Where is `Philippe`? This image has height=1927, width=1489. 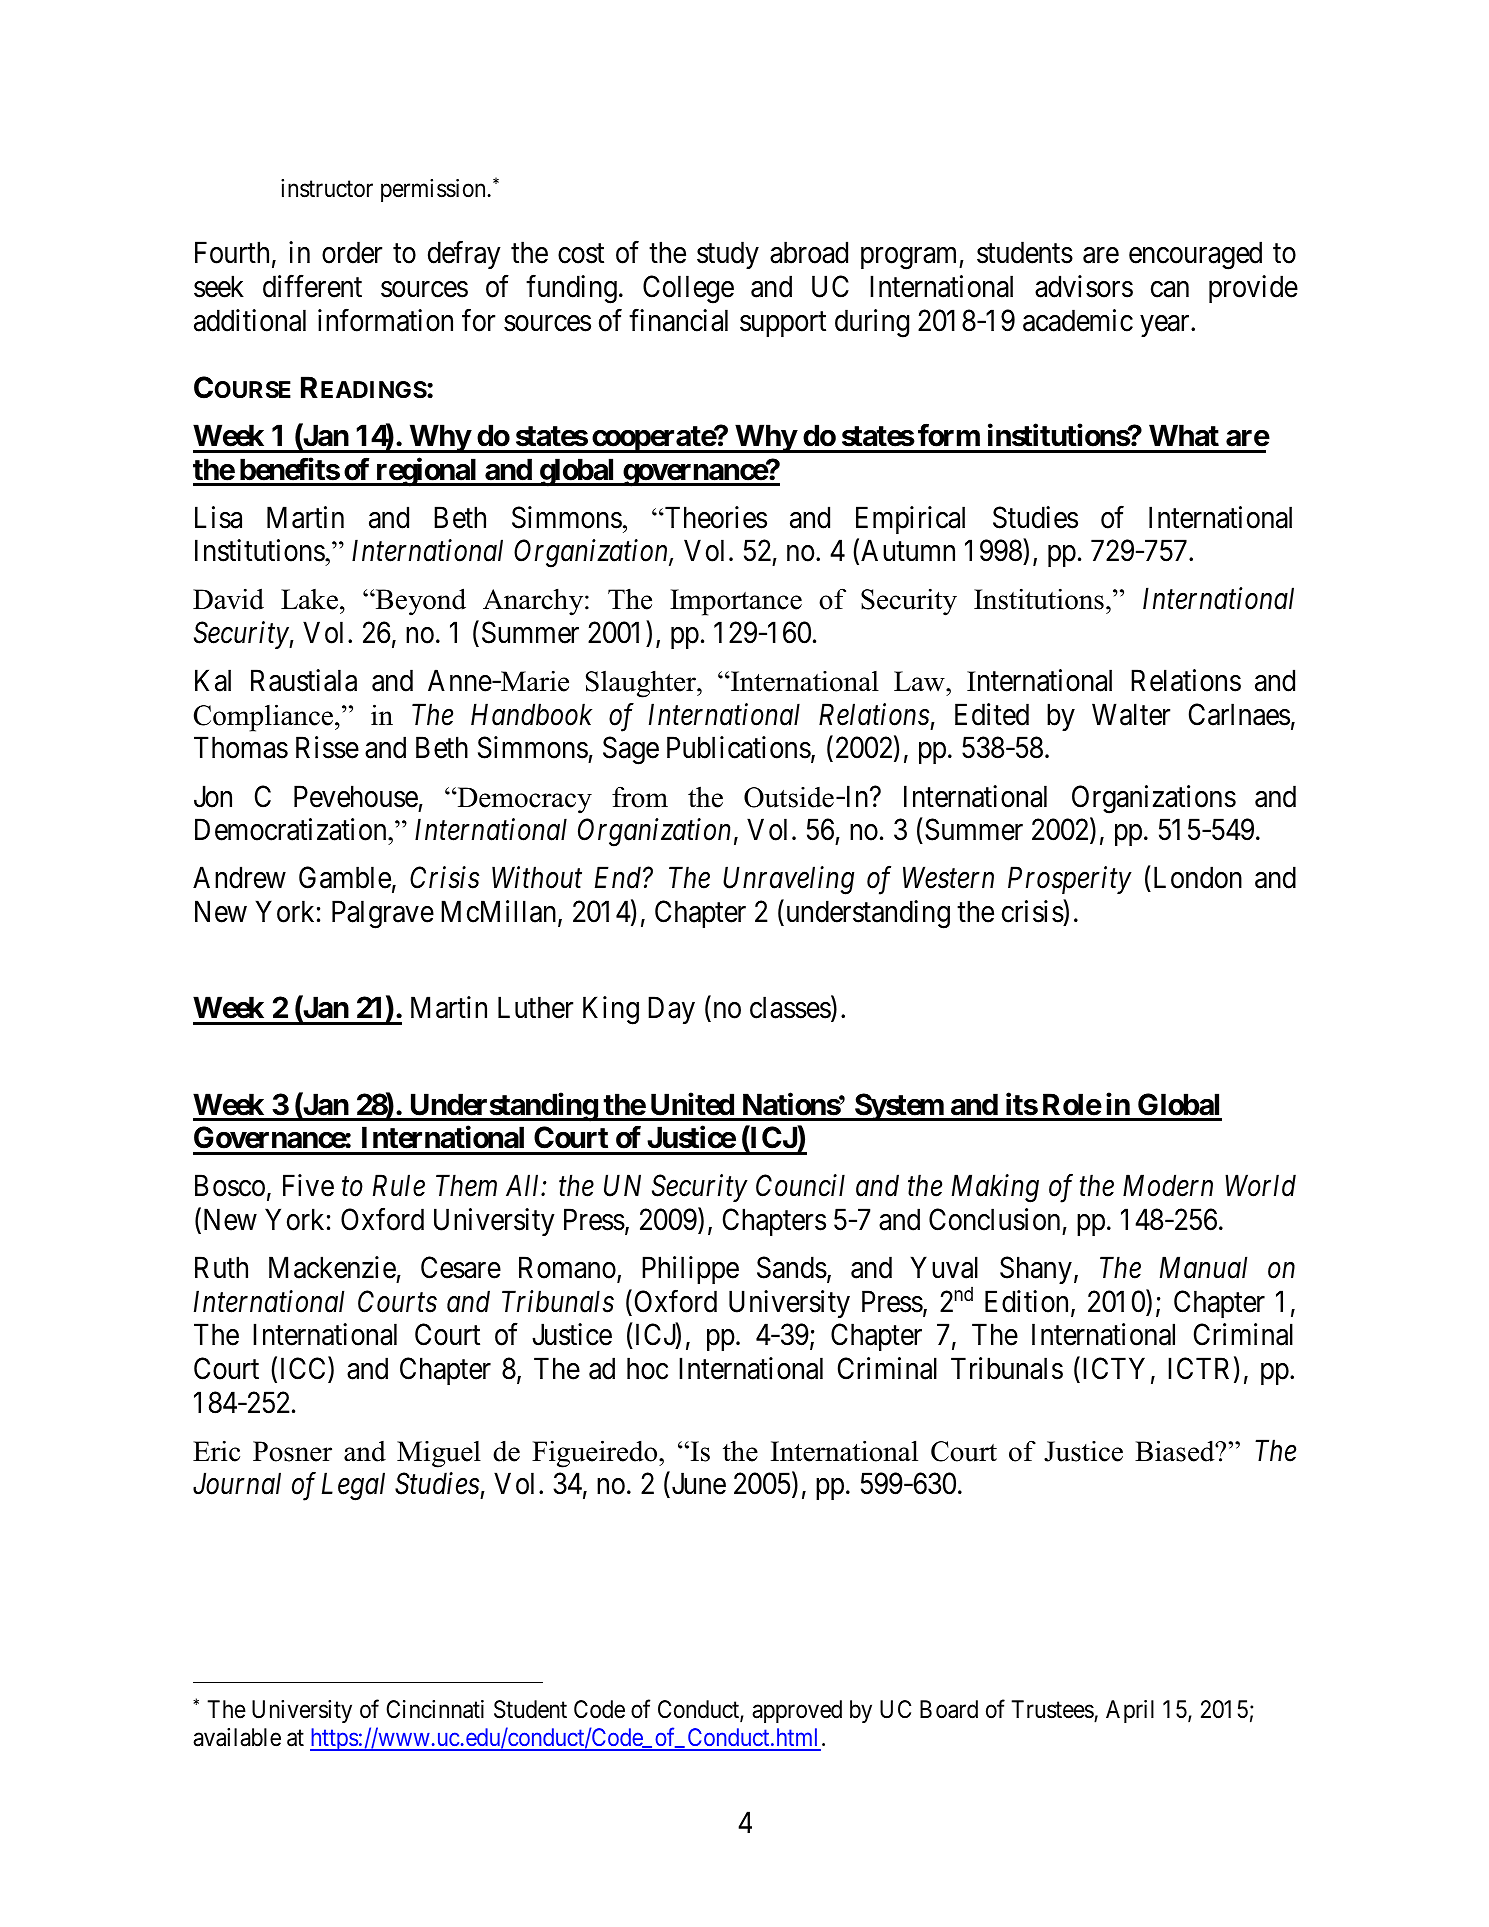
Philippe is located at coordinates (690, 1270).
